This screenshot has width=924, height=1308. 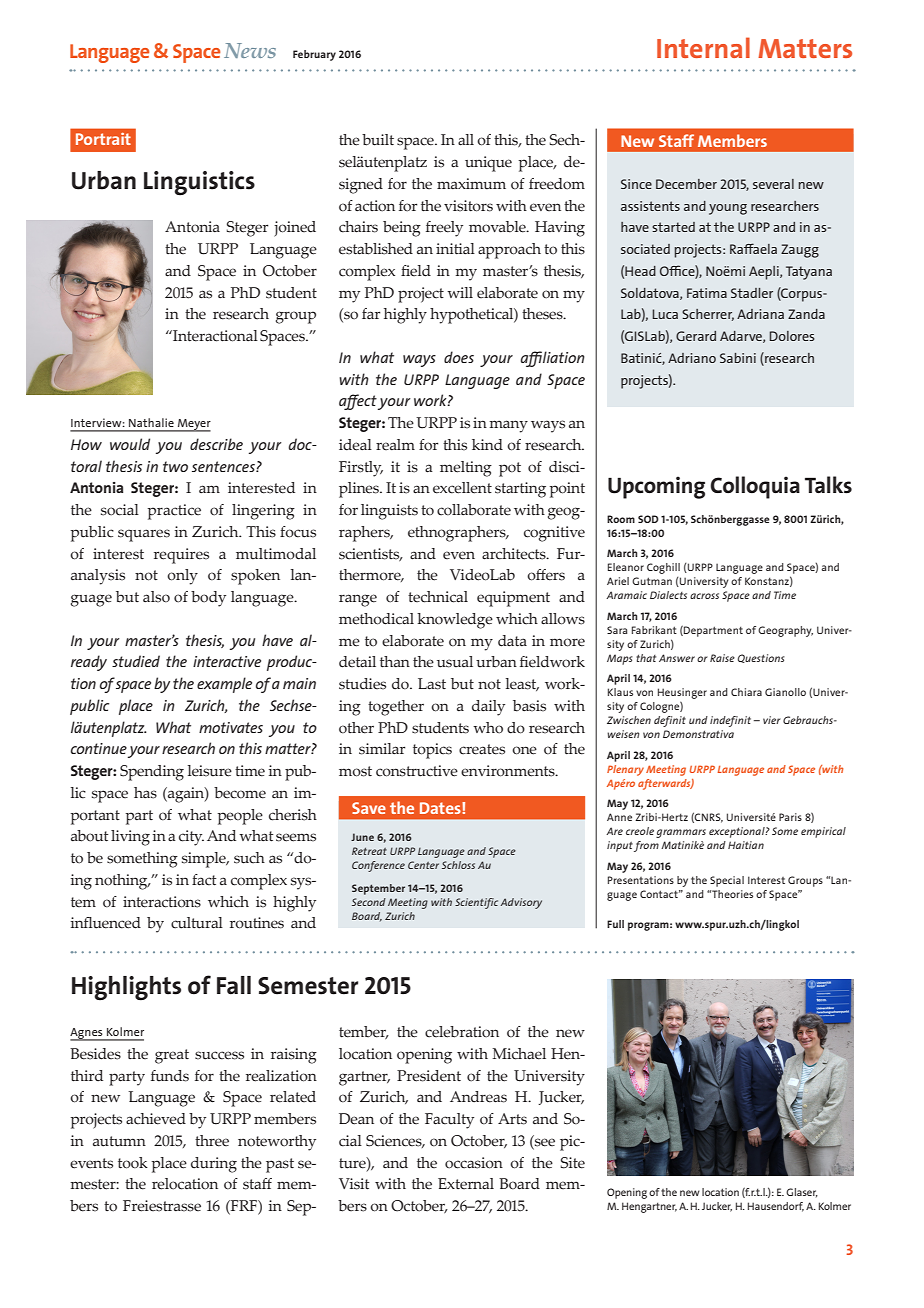 I want to click on Adriana, so click(x=760, y=314).
